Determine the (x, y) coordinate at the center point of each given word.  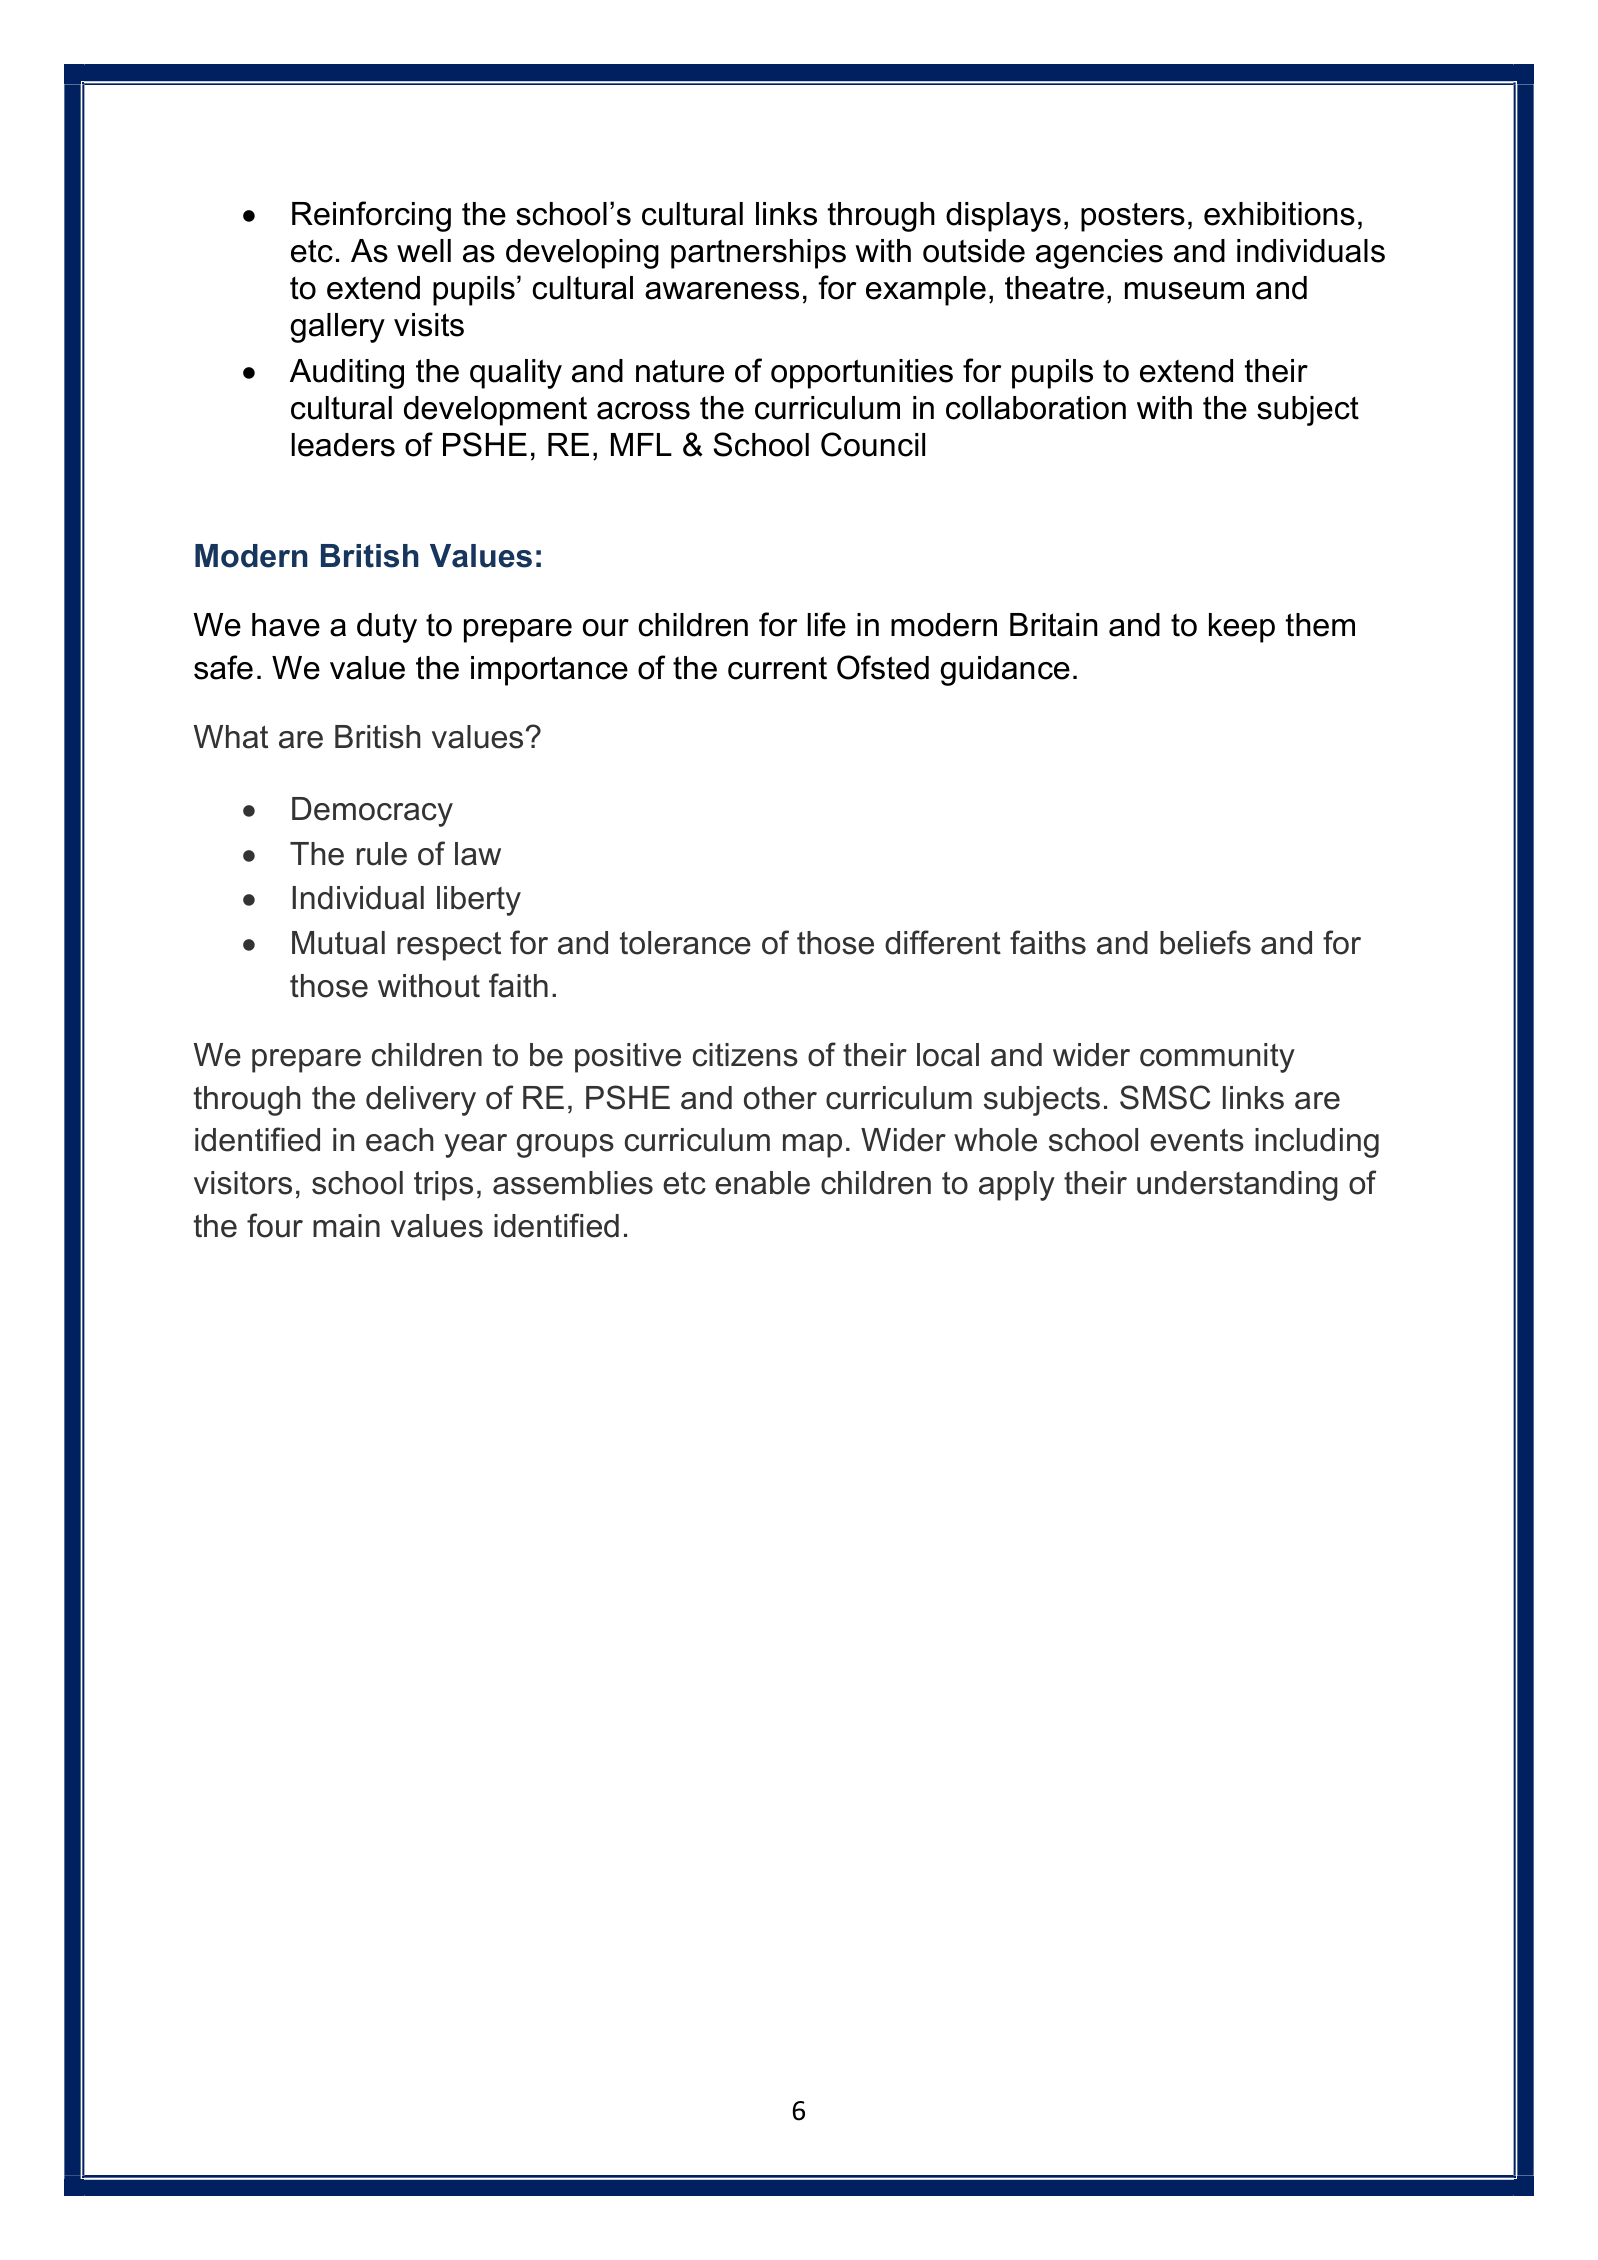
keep (1242, 628)
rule (382, 854)
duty (387, 628)
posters (1133, 217)
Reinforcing (371, 216)
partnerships (758, 254)
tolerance (685, 943)
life (827, 624)
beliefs (1205, 942)
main (346, 1226)
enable (762, 1183)
